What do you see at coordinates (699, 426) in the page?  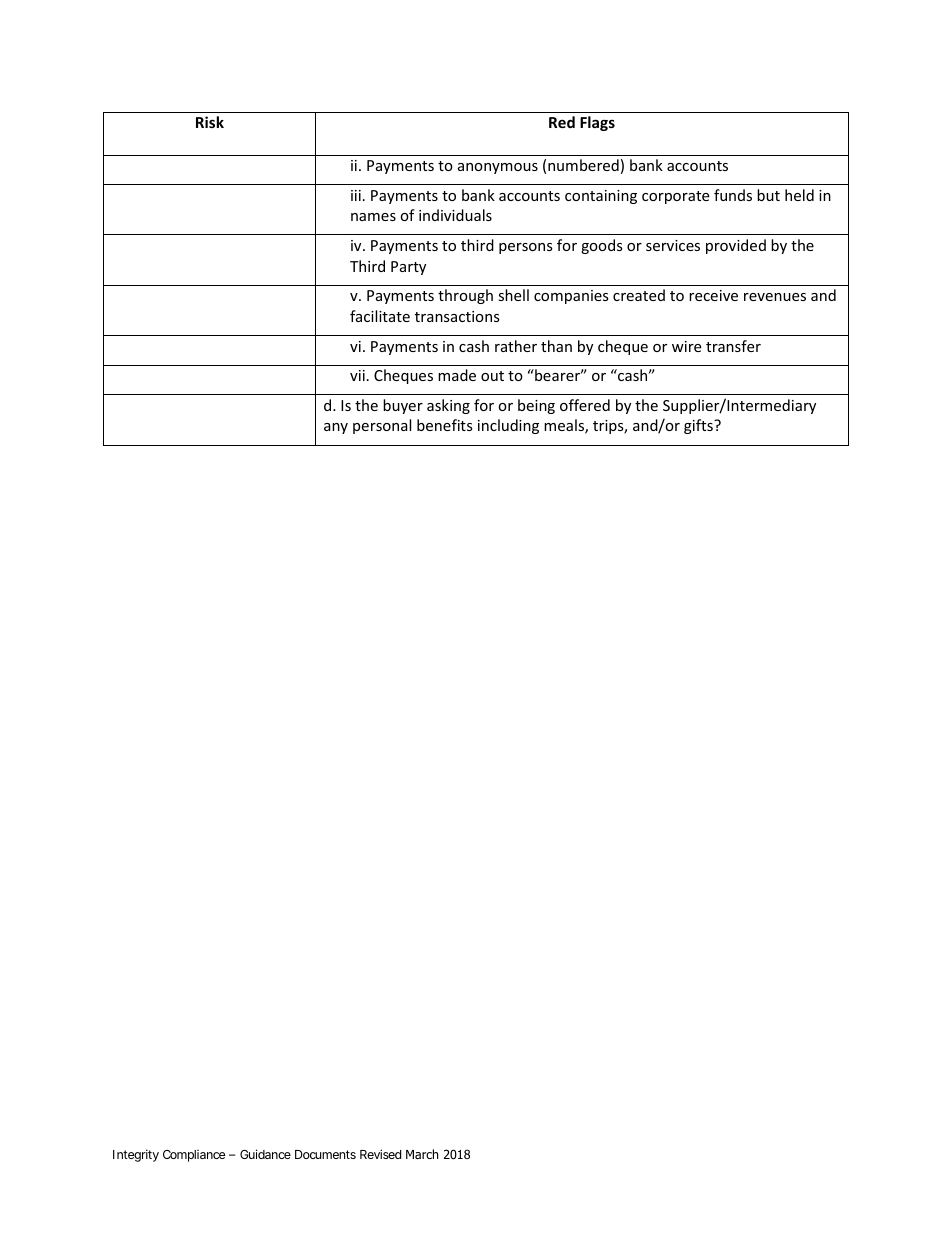 I see `gifts` at bounding box center [699, 426].
